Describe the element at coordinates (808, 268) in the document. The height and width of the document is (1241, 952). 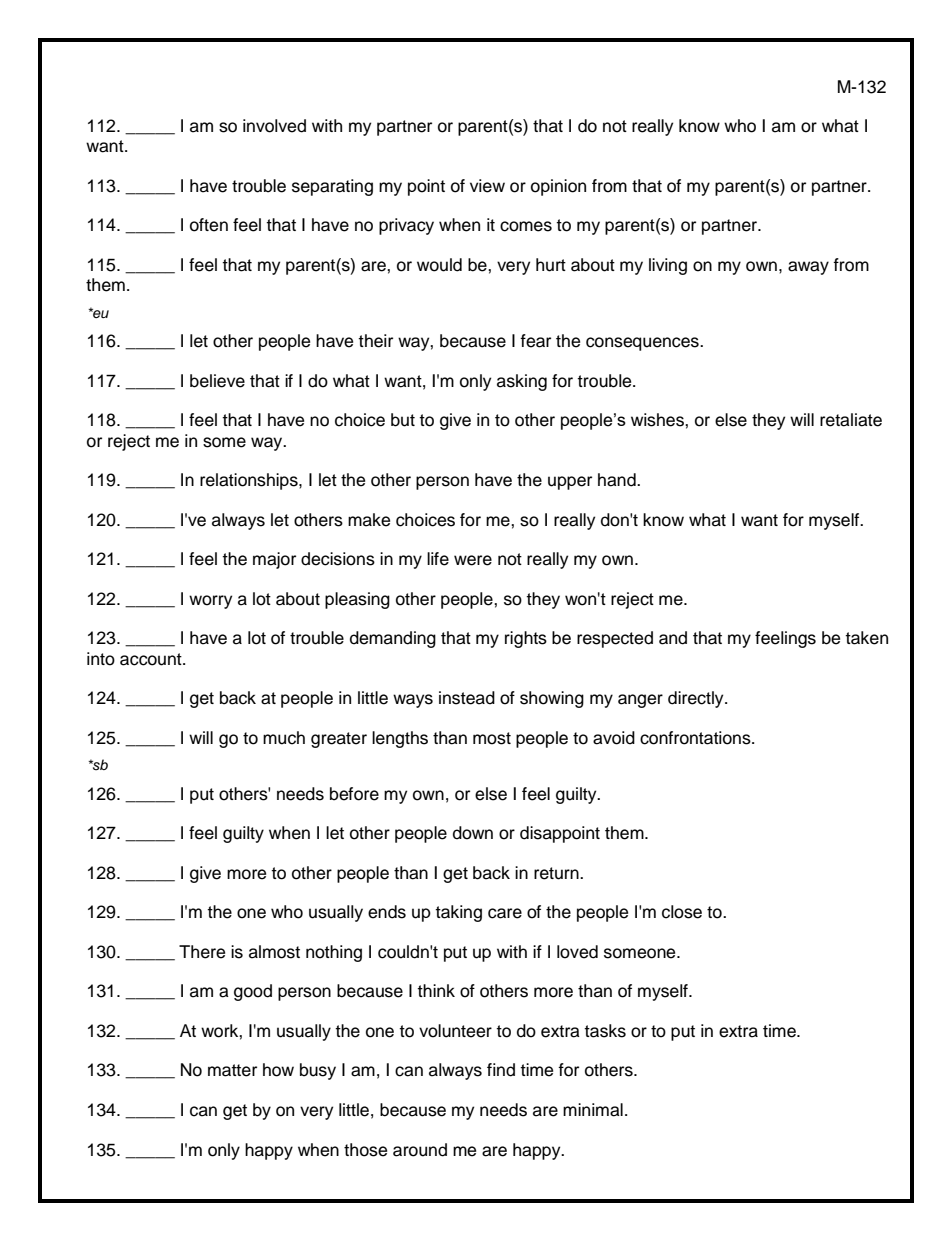
I see `away` at that location.
